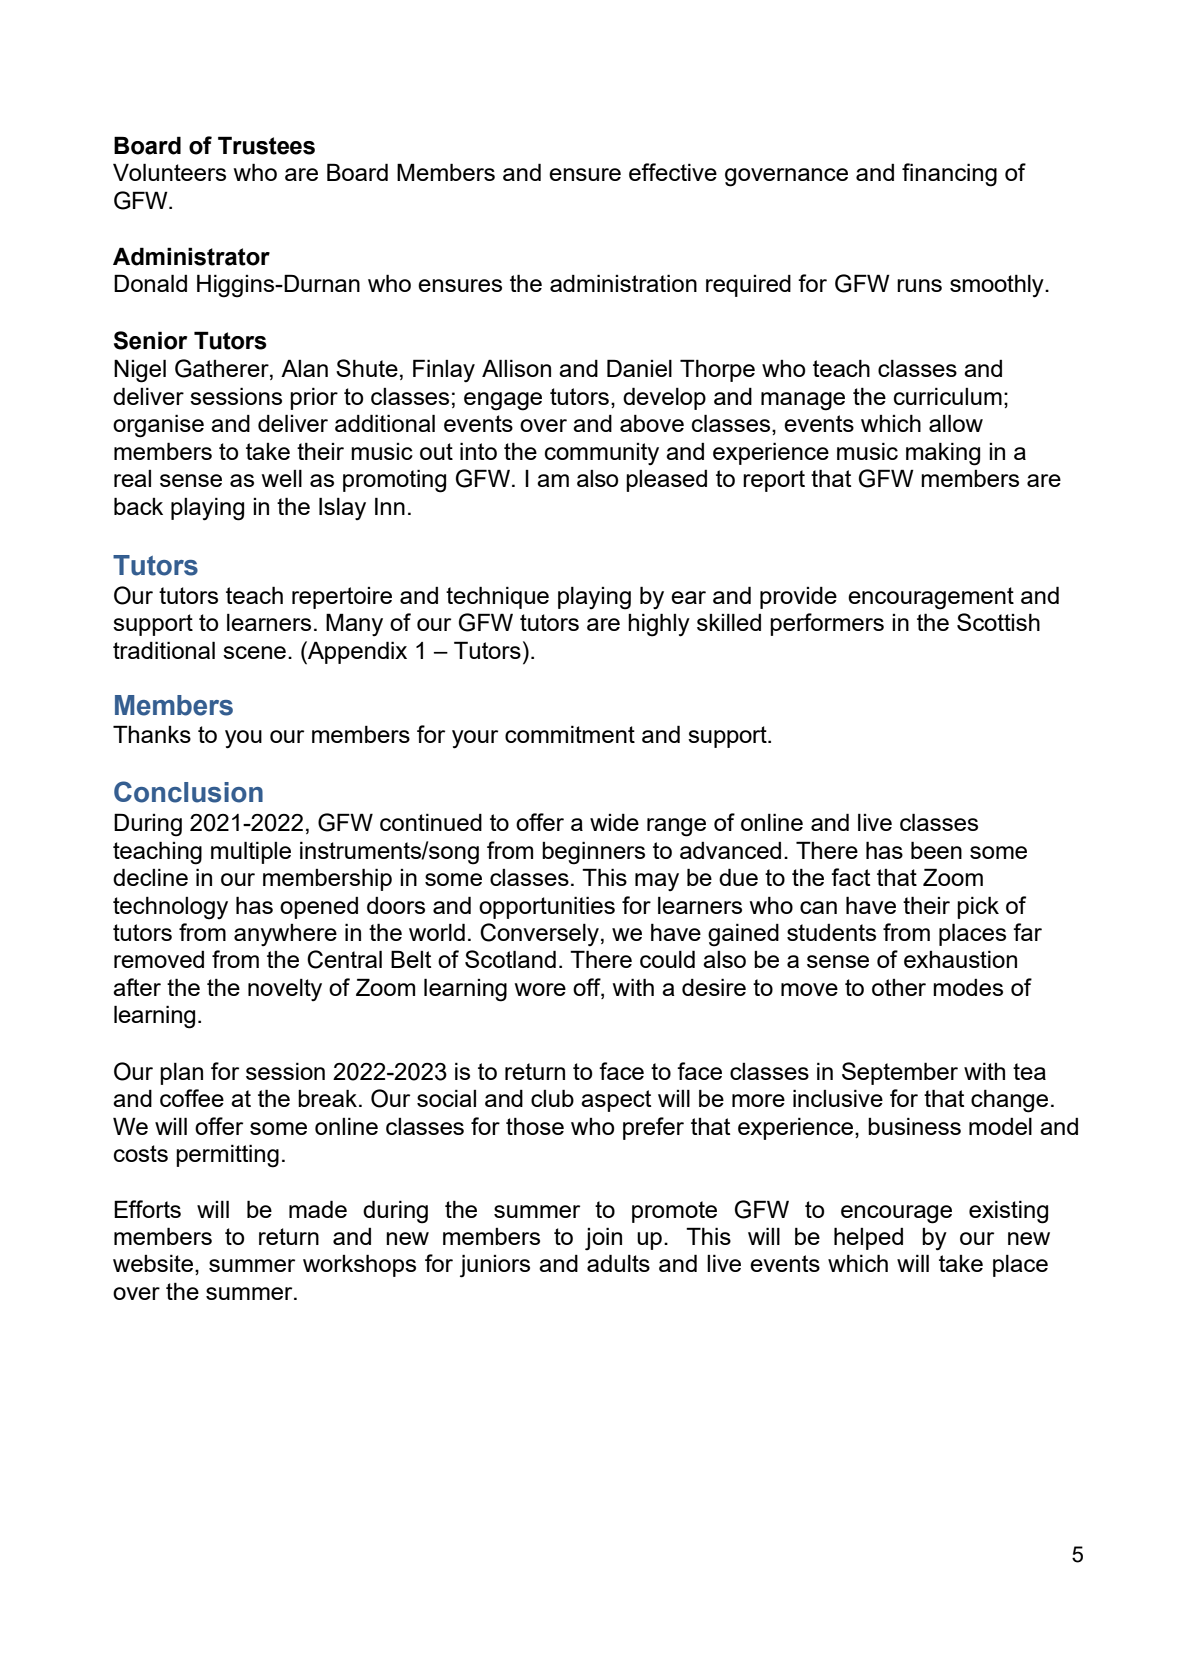 The height and width of the page is (1676, 1185). I want to click on scene, so click(254, 652).
